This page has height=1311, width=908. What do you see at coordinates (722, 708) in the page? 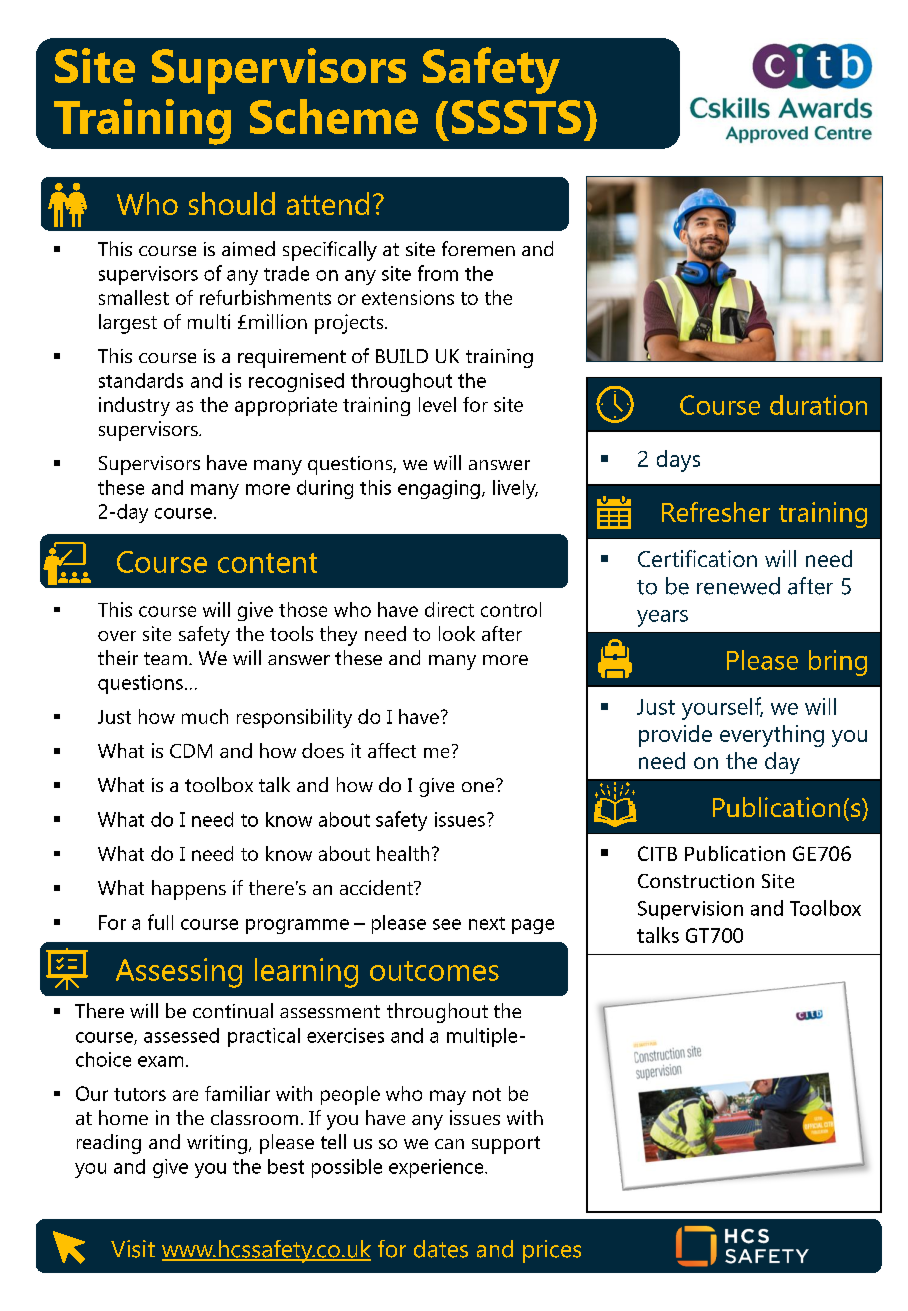
I see `yourself` at bounding box center [722, 708].
